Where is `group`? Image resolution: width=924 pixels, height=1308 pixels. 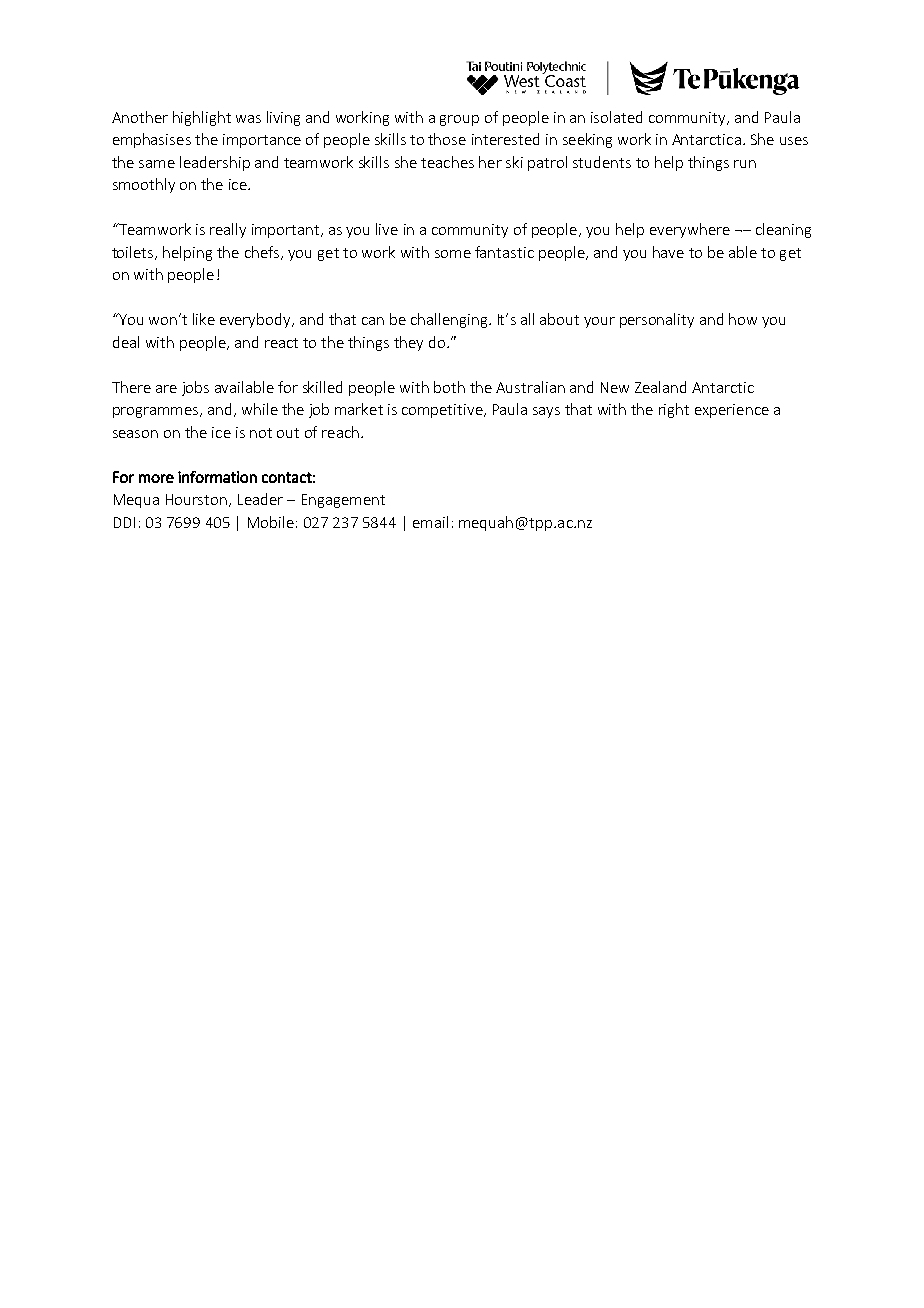
group is located at coordinates (459, 120).
